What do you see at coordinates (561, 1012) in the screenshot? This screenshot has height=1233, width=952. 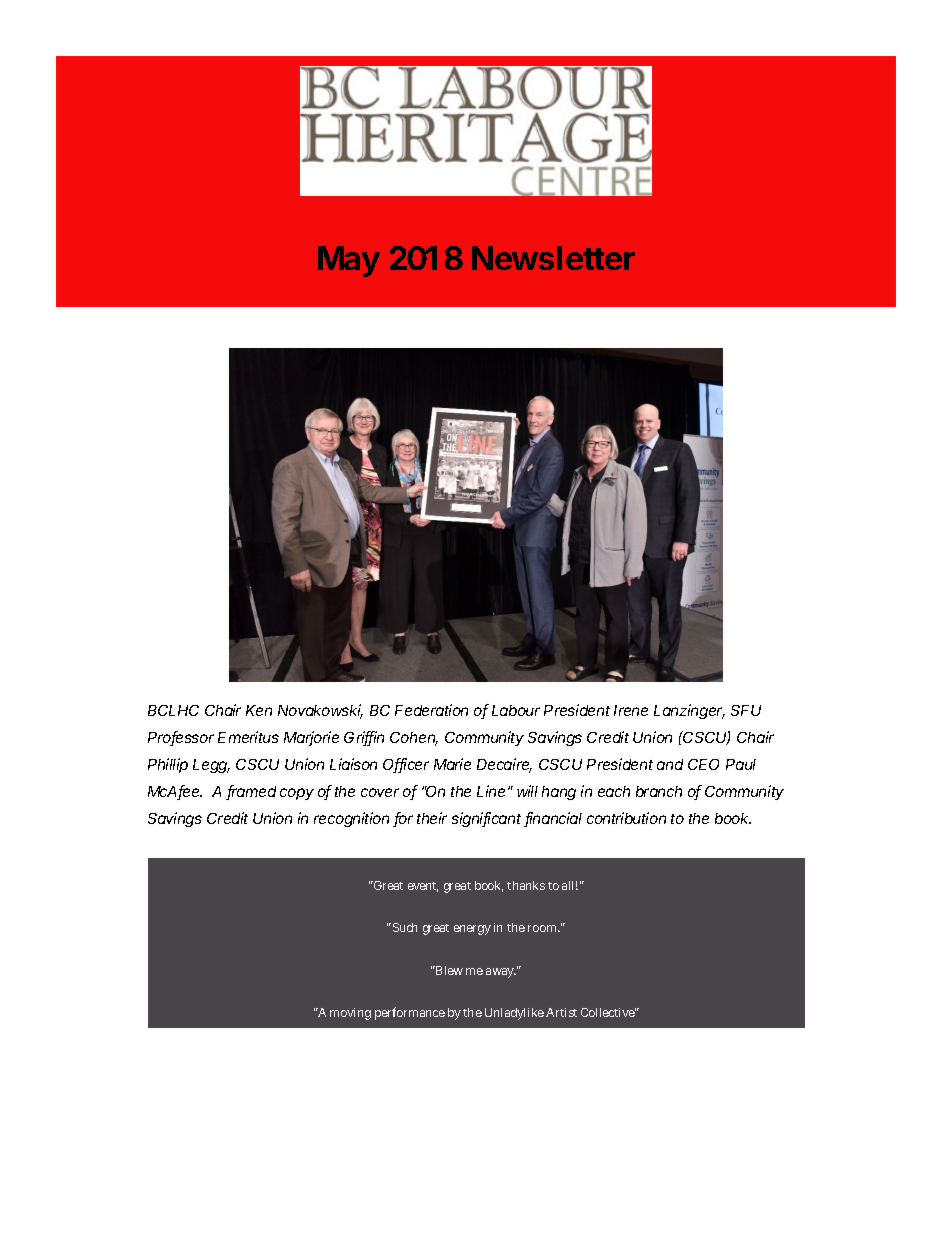 I see `Artist` at bounding box center [561, 1012].
